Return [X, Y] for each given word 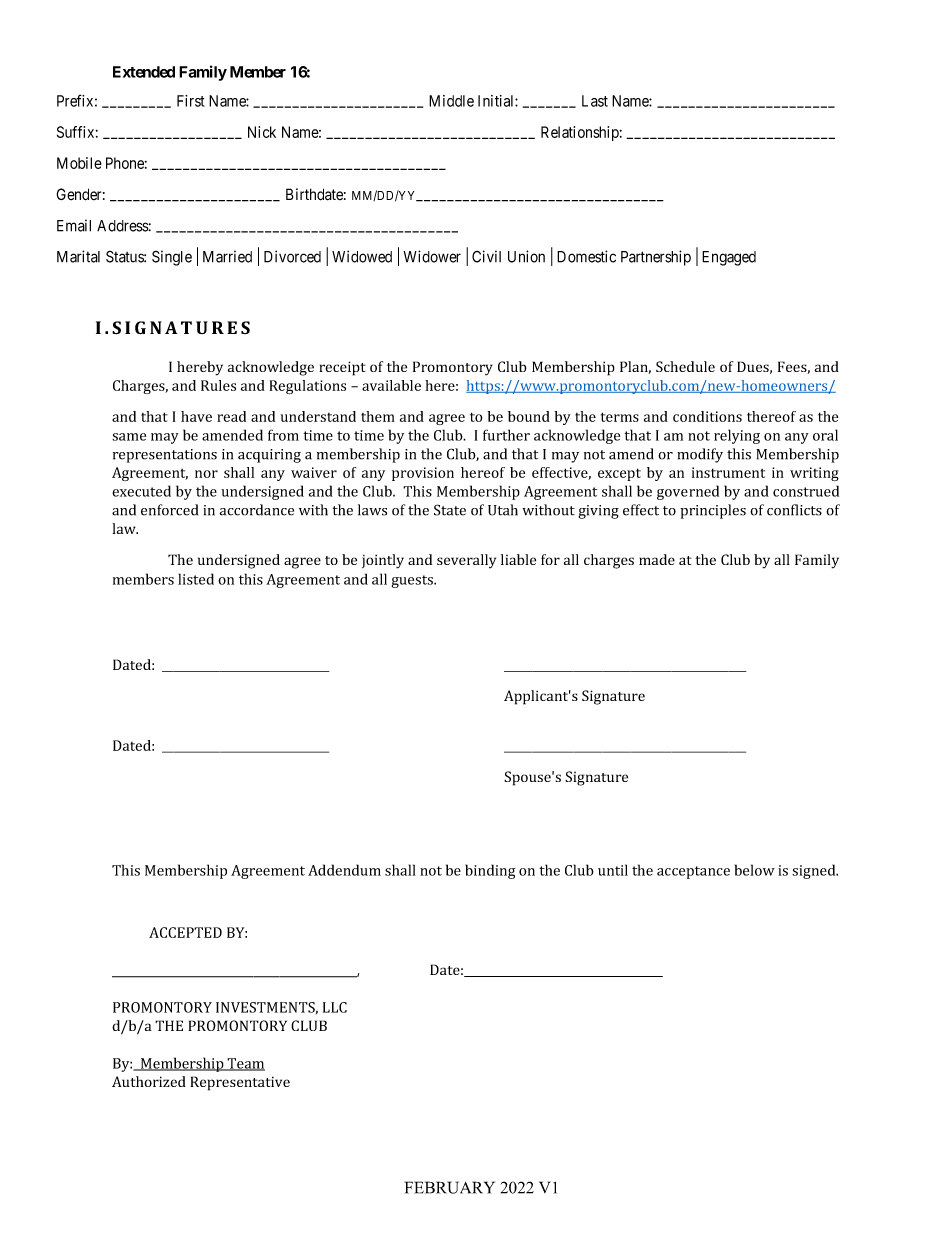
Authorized [149, 1081]
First [191, 101]
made [657, 559]
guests [413, 581]
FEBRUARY [450, 1187]
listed [196, 579]
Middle [451, 101]
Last [595, 101]
